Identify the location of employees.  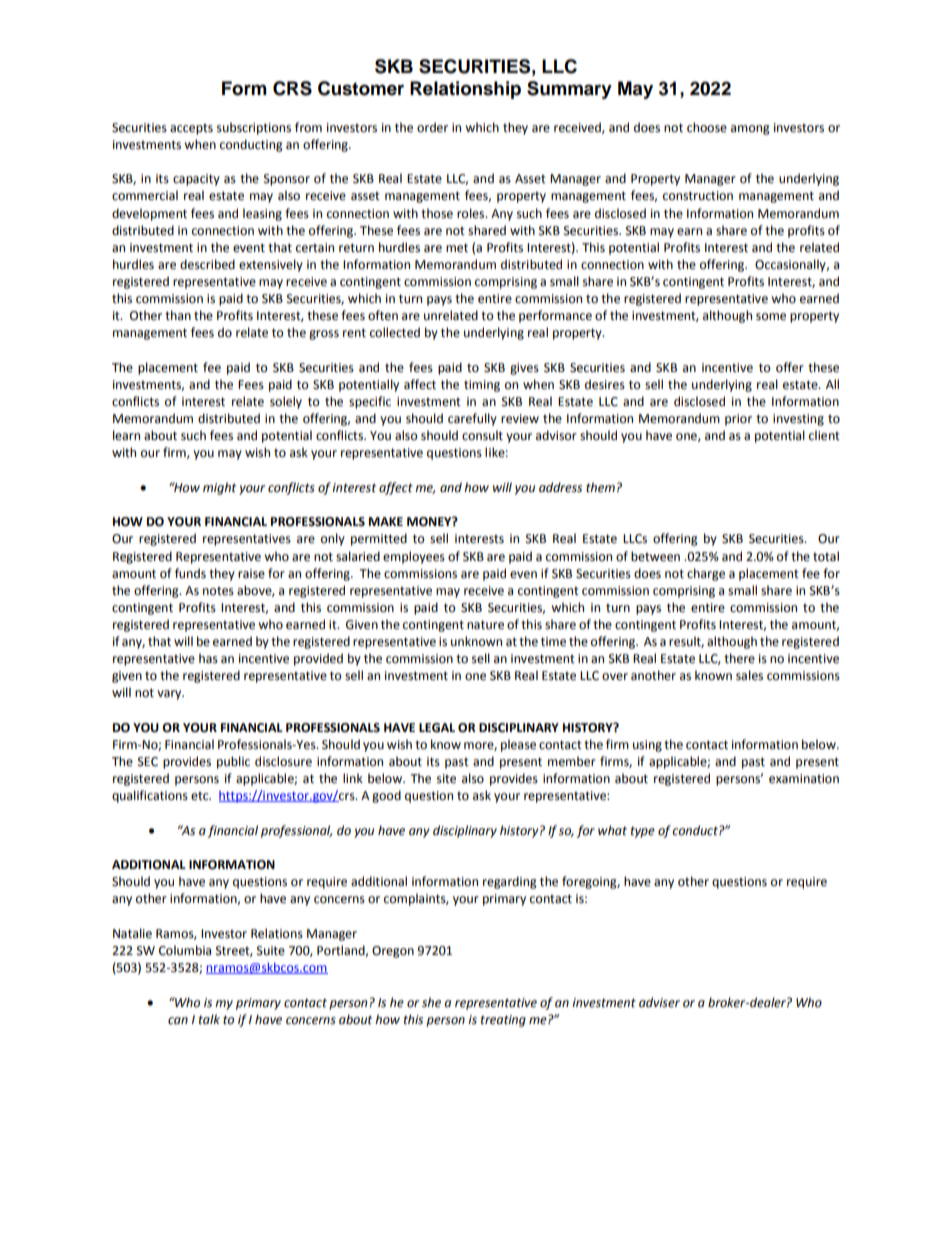
(414, 557).
